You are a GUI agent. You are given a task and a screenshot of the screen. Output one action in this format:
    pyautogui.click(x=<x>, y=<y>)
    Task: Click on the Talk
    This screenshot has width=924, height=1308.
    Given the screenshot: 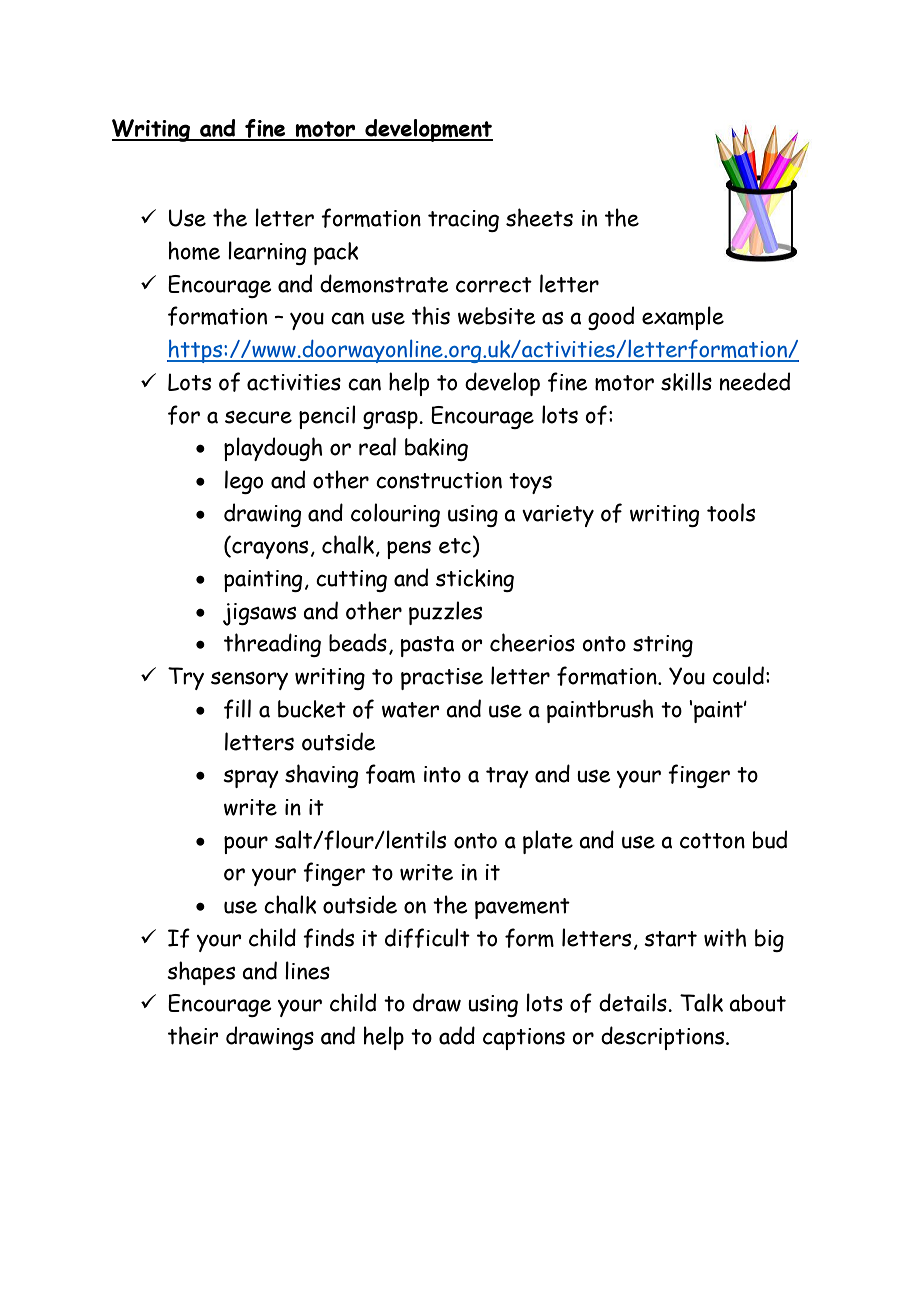 What is the action you would take?
    pyautogui.click(x=701, y=1002)
